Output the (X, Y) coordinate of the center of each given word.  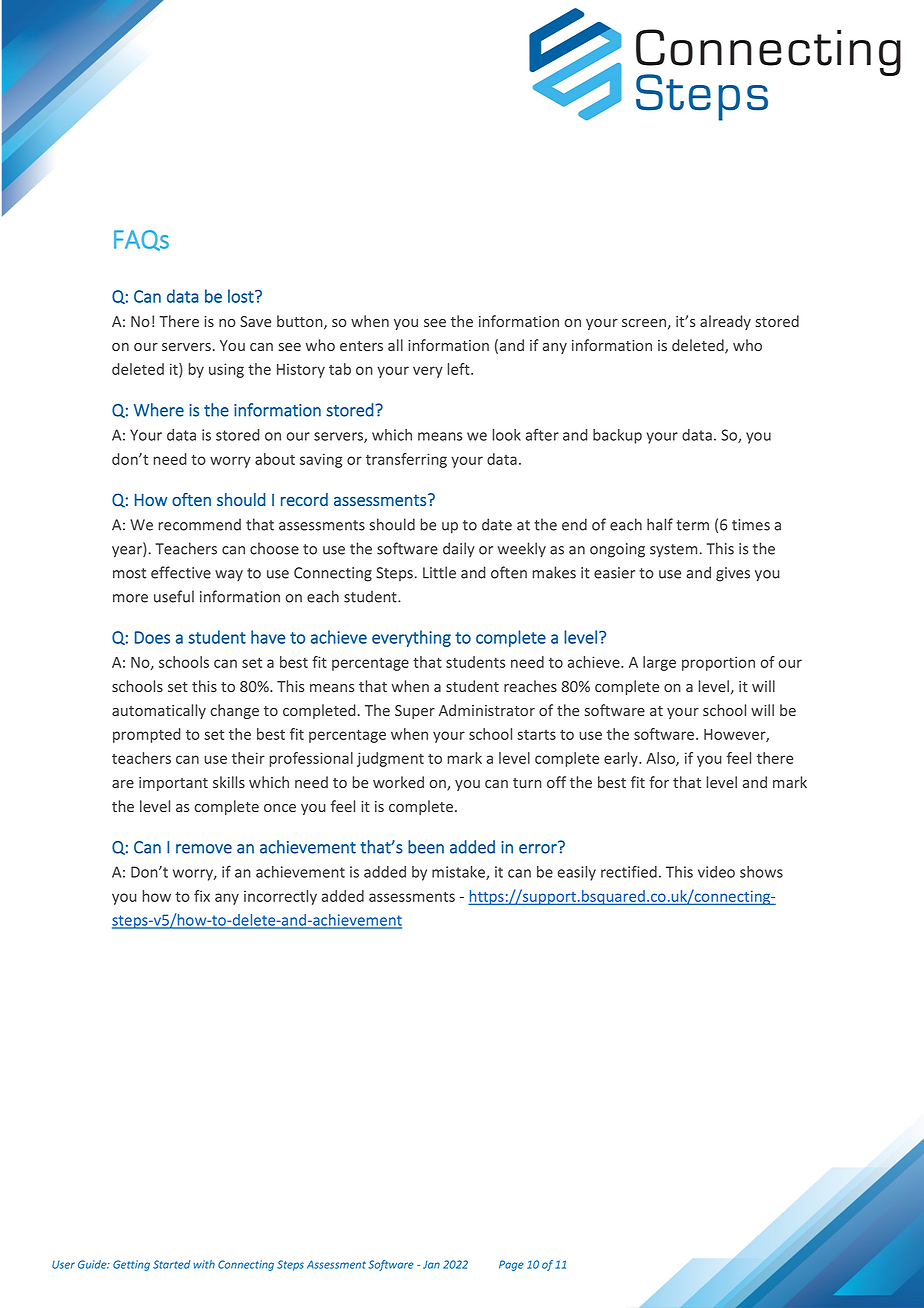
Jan (431, 1265)
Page (511, 1265)
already (725, 322)
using (226, 370)
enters (361, 346)
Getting (131, 1265)
